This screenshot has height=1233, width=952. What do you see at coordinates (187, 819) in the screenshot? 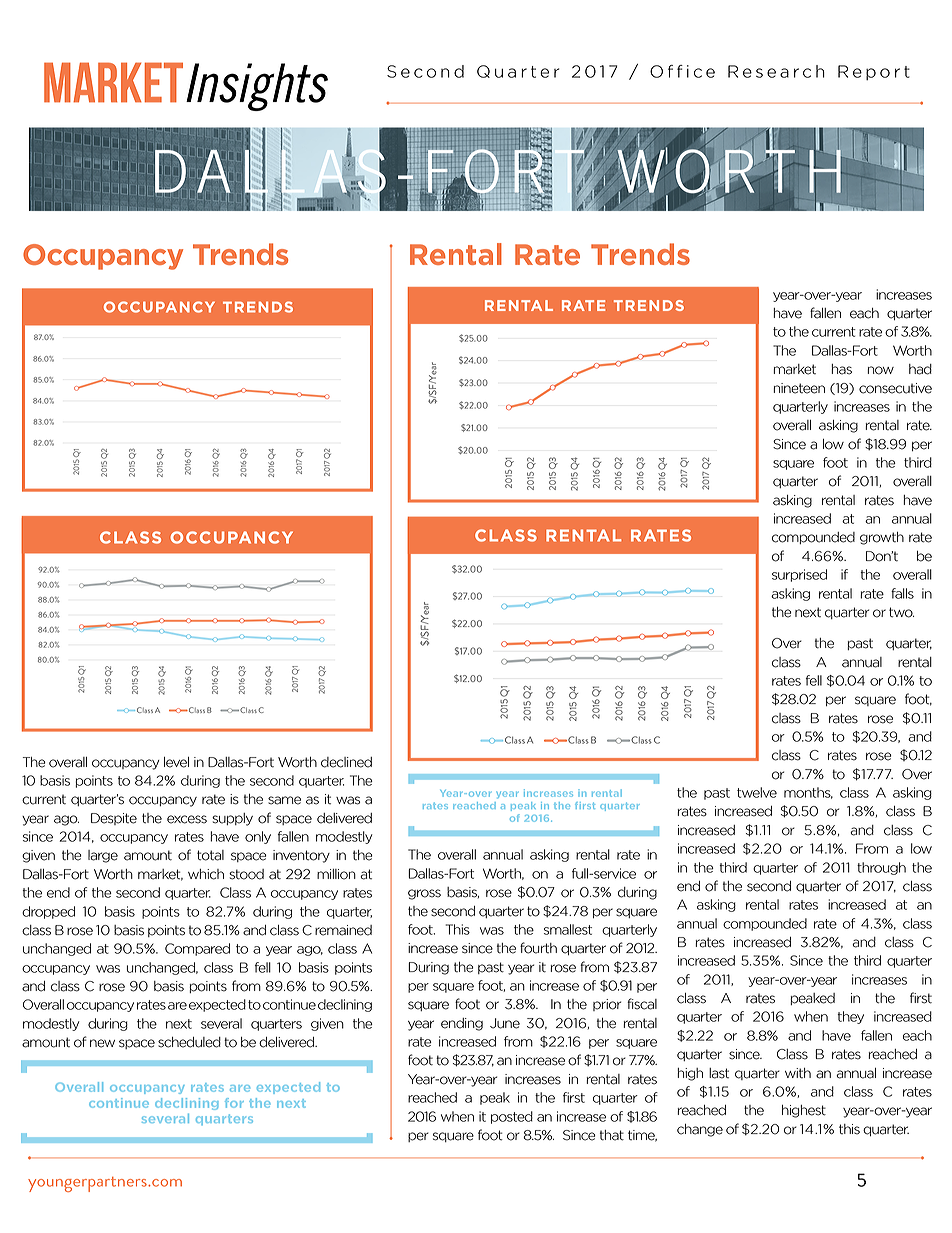
I see `excess` at bounding box center [187, 819].
